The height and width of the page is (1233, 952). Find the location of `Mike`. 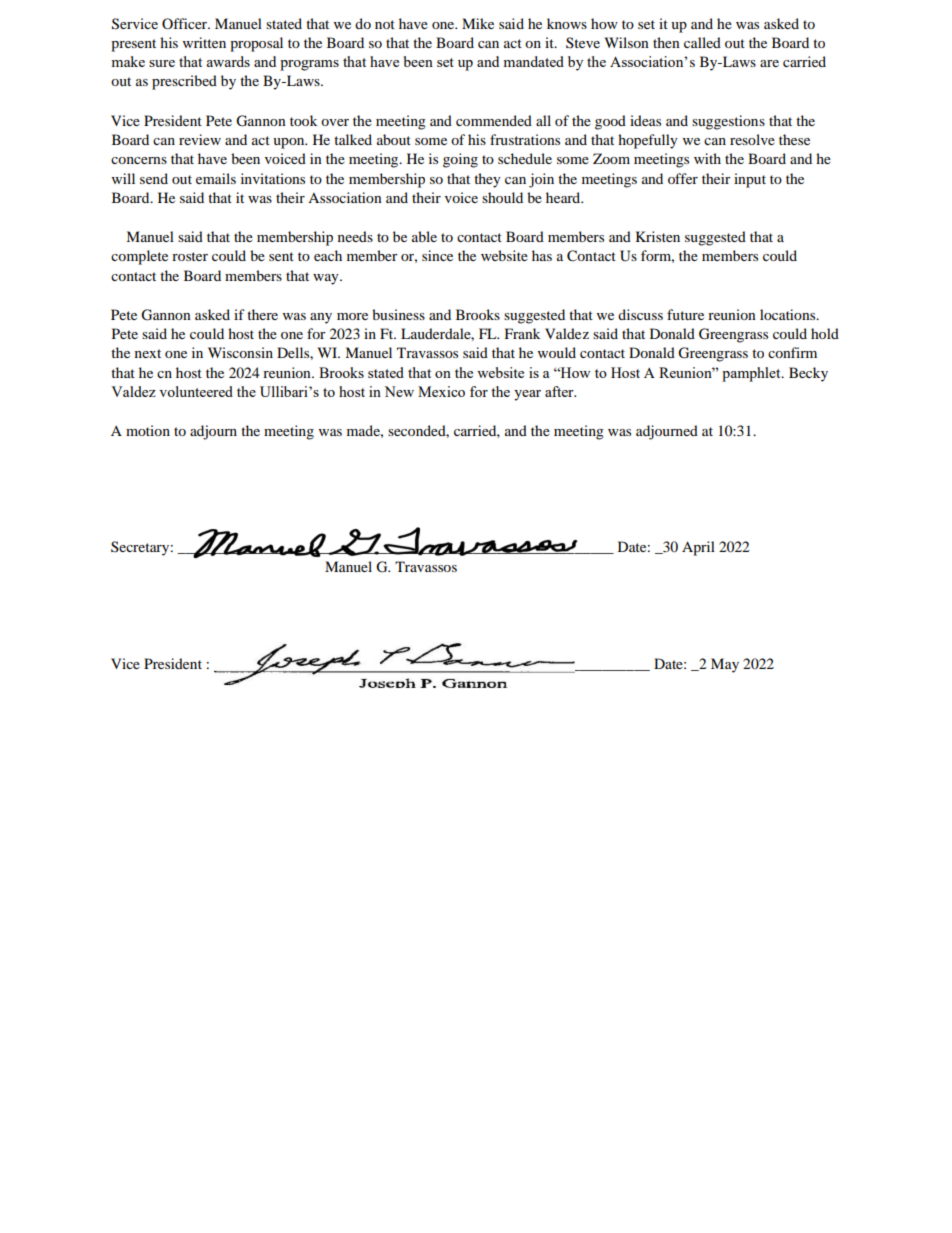

Mike is located at coordinates (478, 23).
